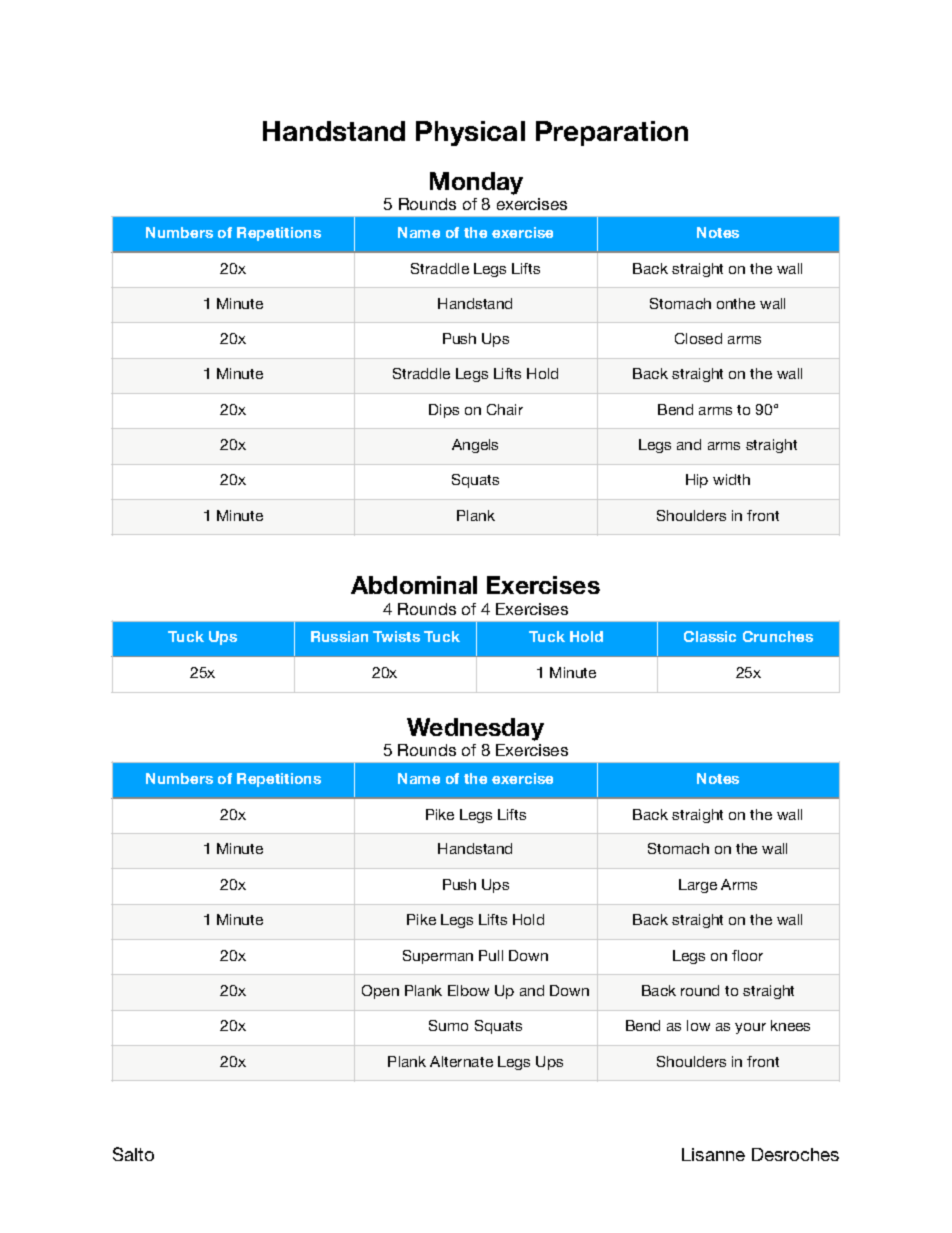 This document has width=952, height=1233. Describe the element at coordinates (747, 955) in the document. I see `floor` at that location.
